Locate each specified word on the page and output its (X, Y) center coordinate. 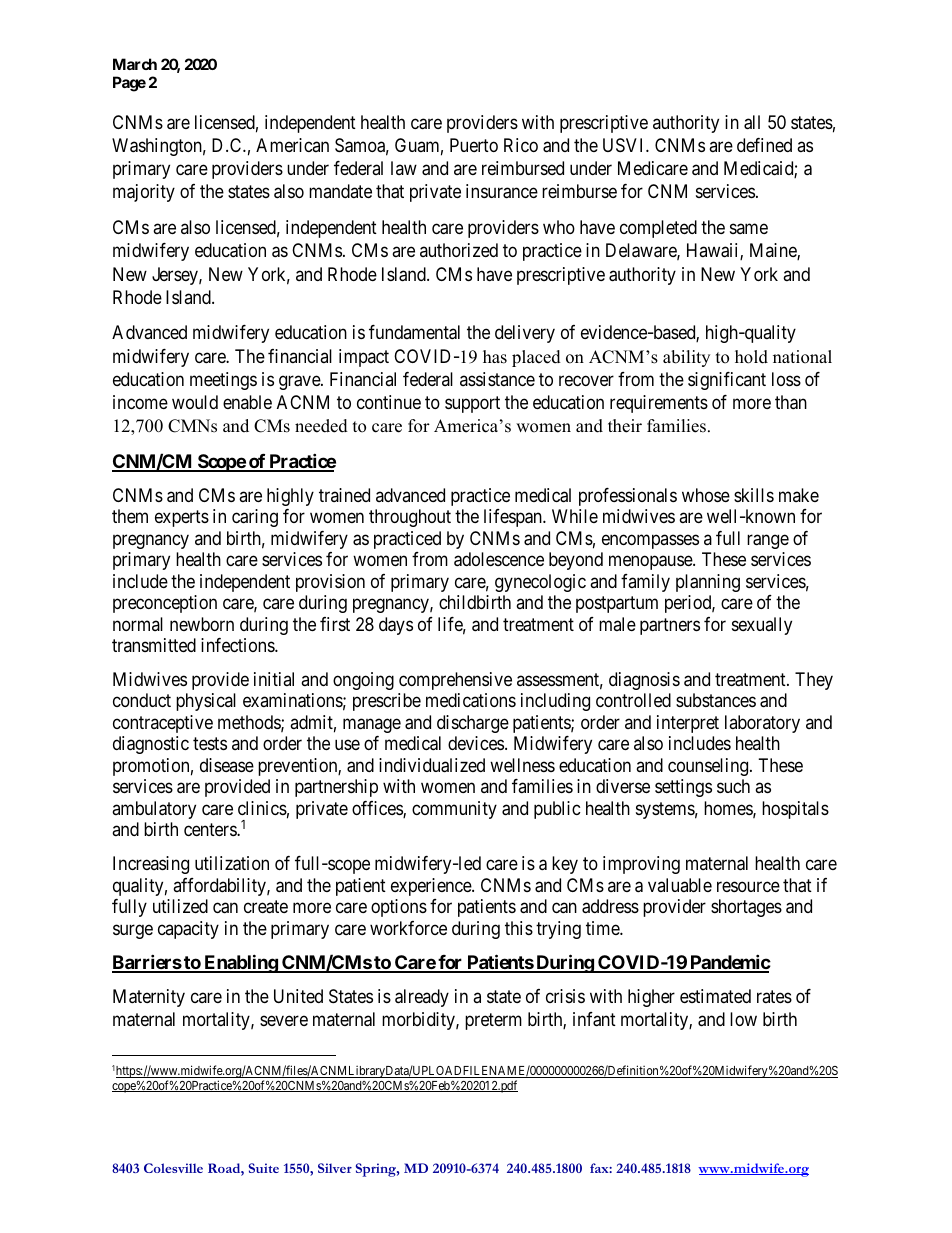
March (135, 64)
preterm (493, 1021)
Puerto (474, 145)
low (743, 1019)
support (472, 404)
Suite (264, 1168)
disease (227, 765)
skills (754, 495)
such (733, 786)
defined (764, 145)
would (195, 402)
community (454, 810)
